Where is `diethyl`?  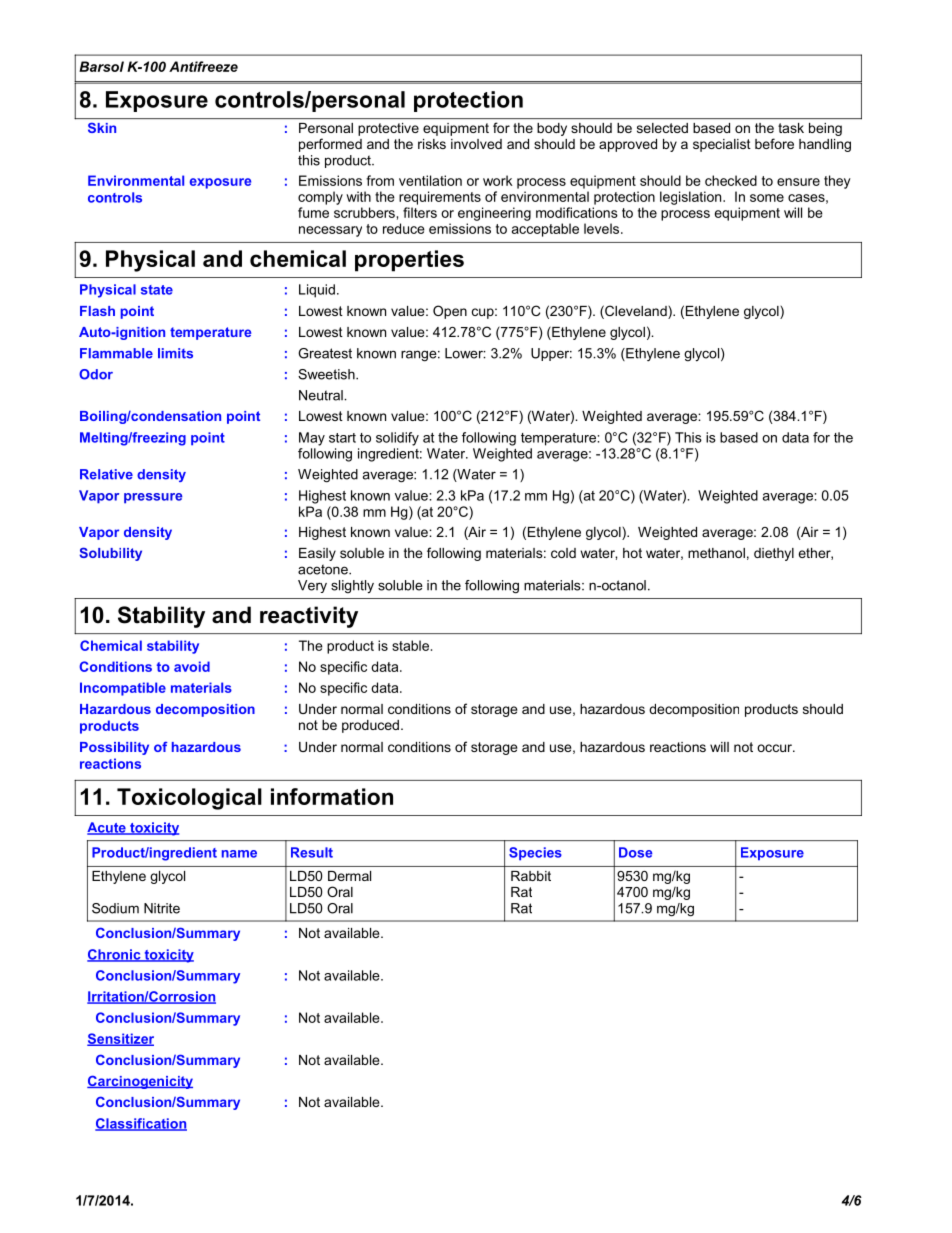 diethyl is located at coordinates (774, 554).
